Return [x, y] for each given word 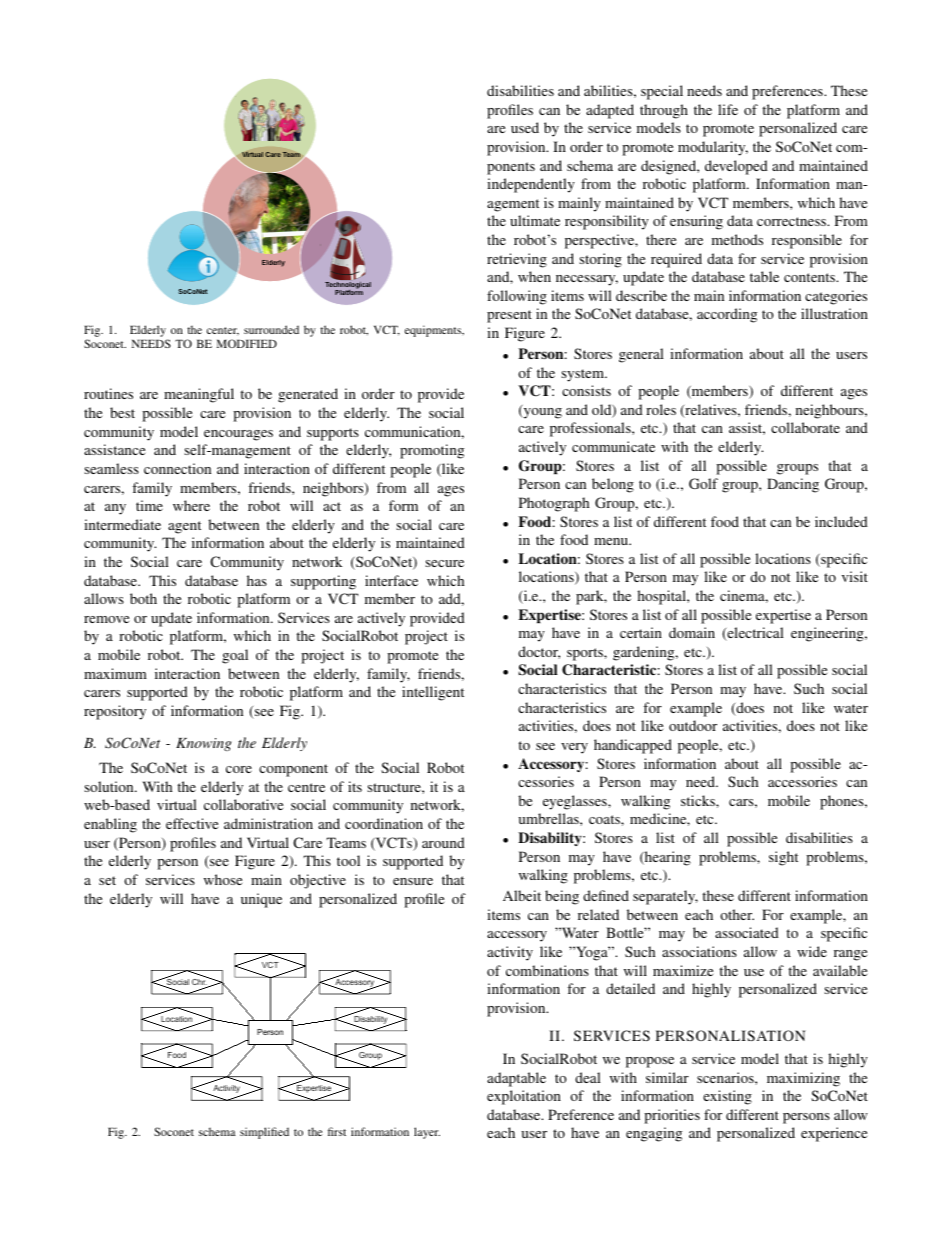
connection [177, 468]
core [239, 769]
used [525, 127]
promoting [432, 451]
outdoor [693, 725]
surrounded [271, 329]
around [443, 842]
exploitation [524, 1097]
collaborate [805, 427]
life [728, 109]
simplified [264, 1133]
